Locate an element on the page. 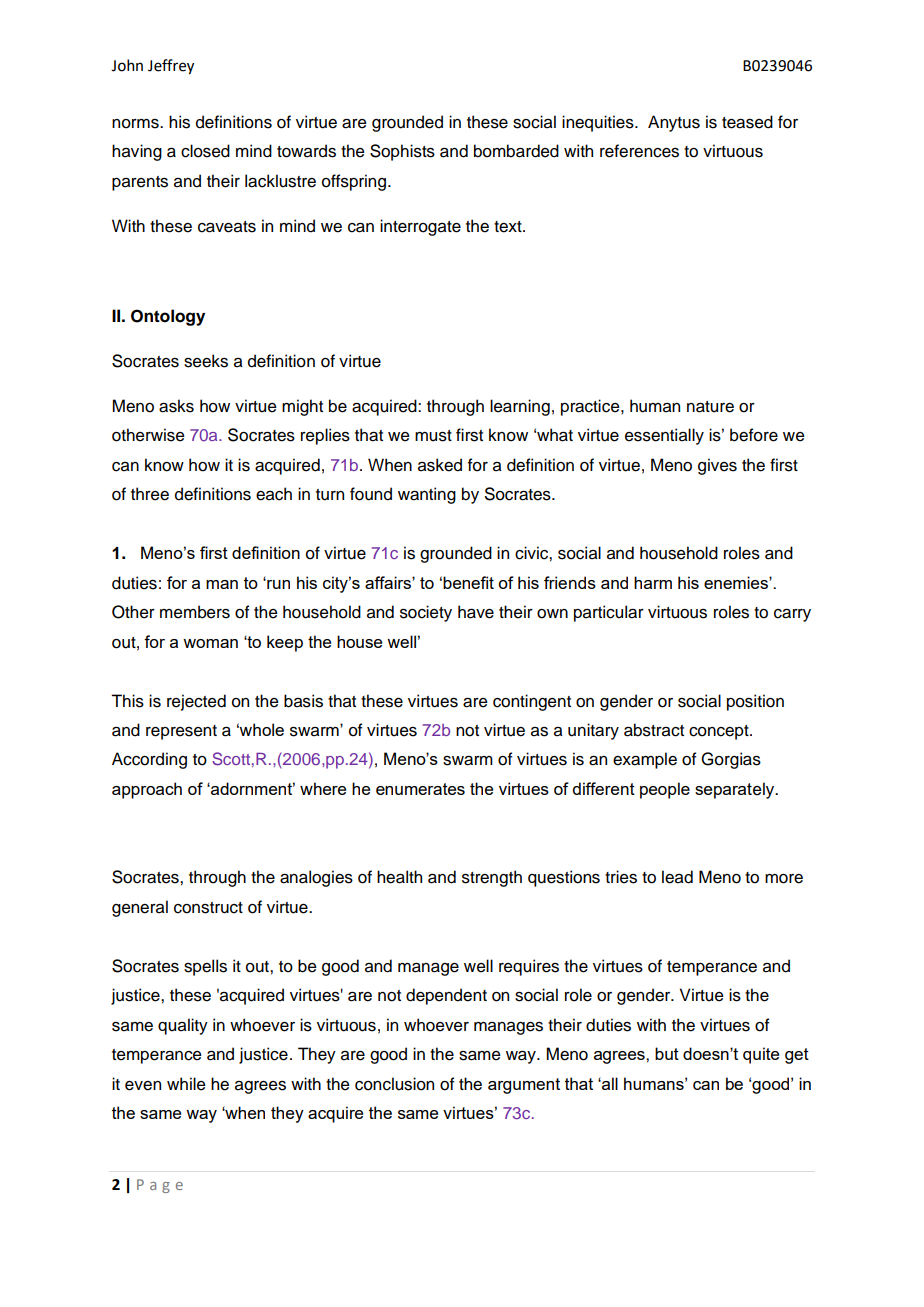 Image resolution: width=924 pixels, height=1307 pixels. Jeffrey is located at coordinates (171, 66).
